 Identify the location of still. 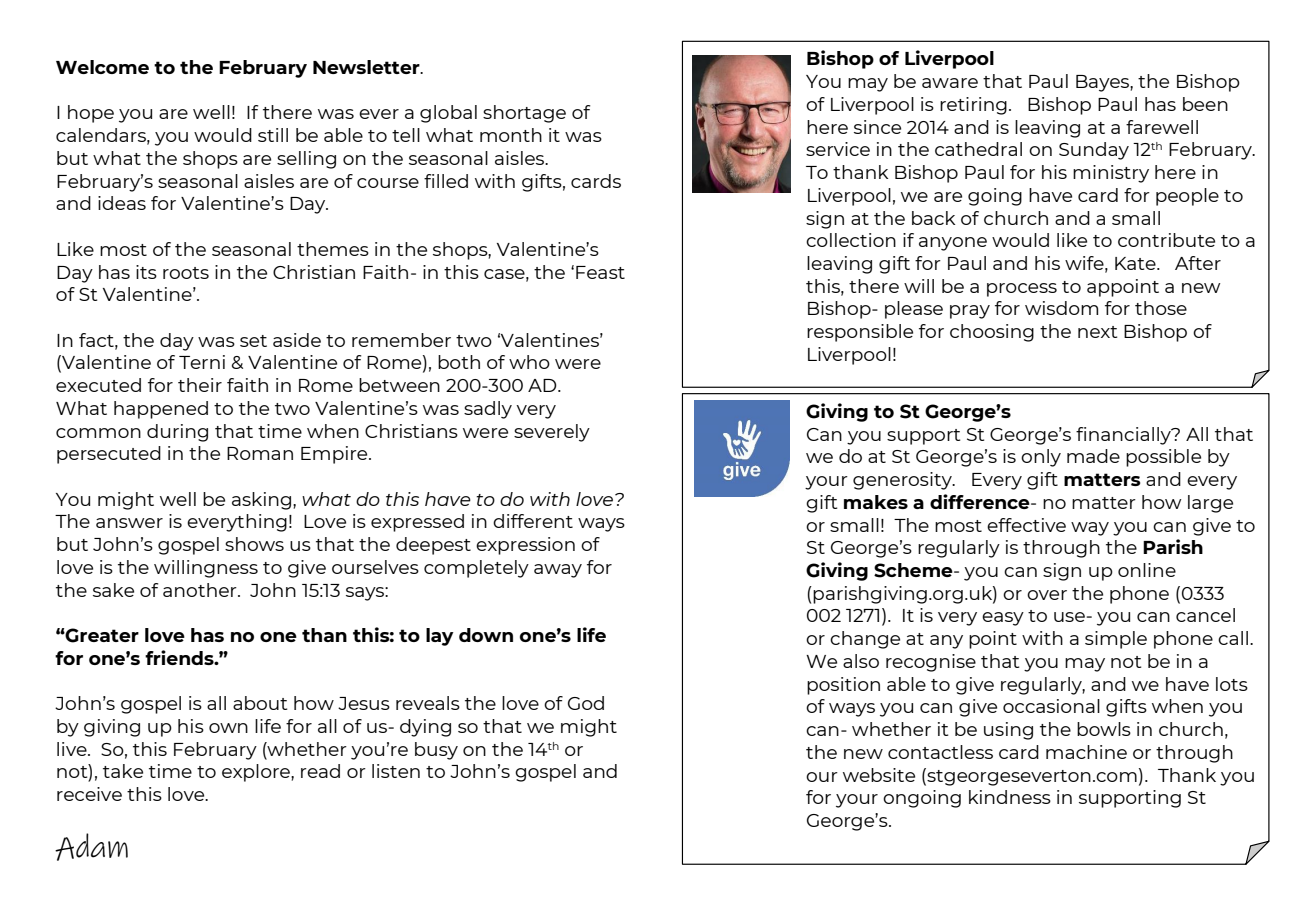
(273, 135).
